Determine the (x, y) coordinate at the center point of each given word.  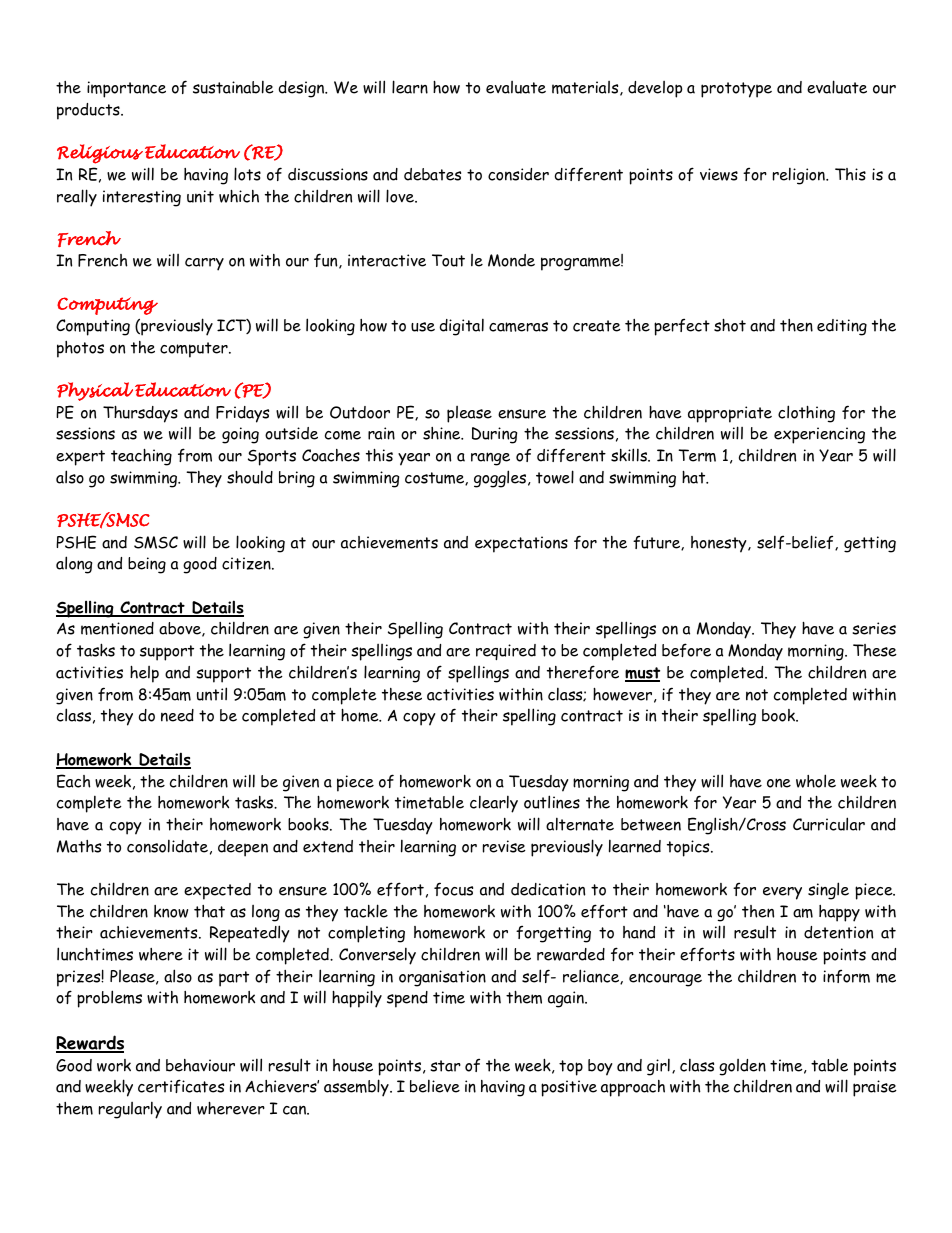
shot (730, 325)
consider (518, 174)
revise (504, 846)
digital (462, 327)
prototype (736, 90)
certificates (181, 1086)
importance (126, 89)
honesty (720, 544)
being (147, 565)
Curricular (829, 824)
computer (195, 350)
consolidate (167, 846)
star (445, 1066)
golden (742, 1067)
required (506, 652)
